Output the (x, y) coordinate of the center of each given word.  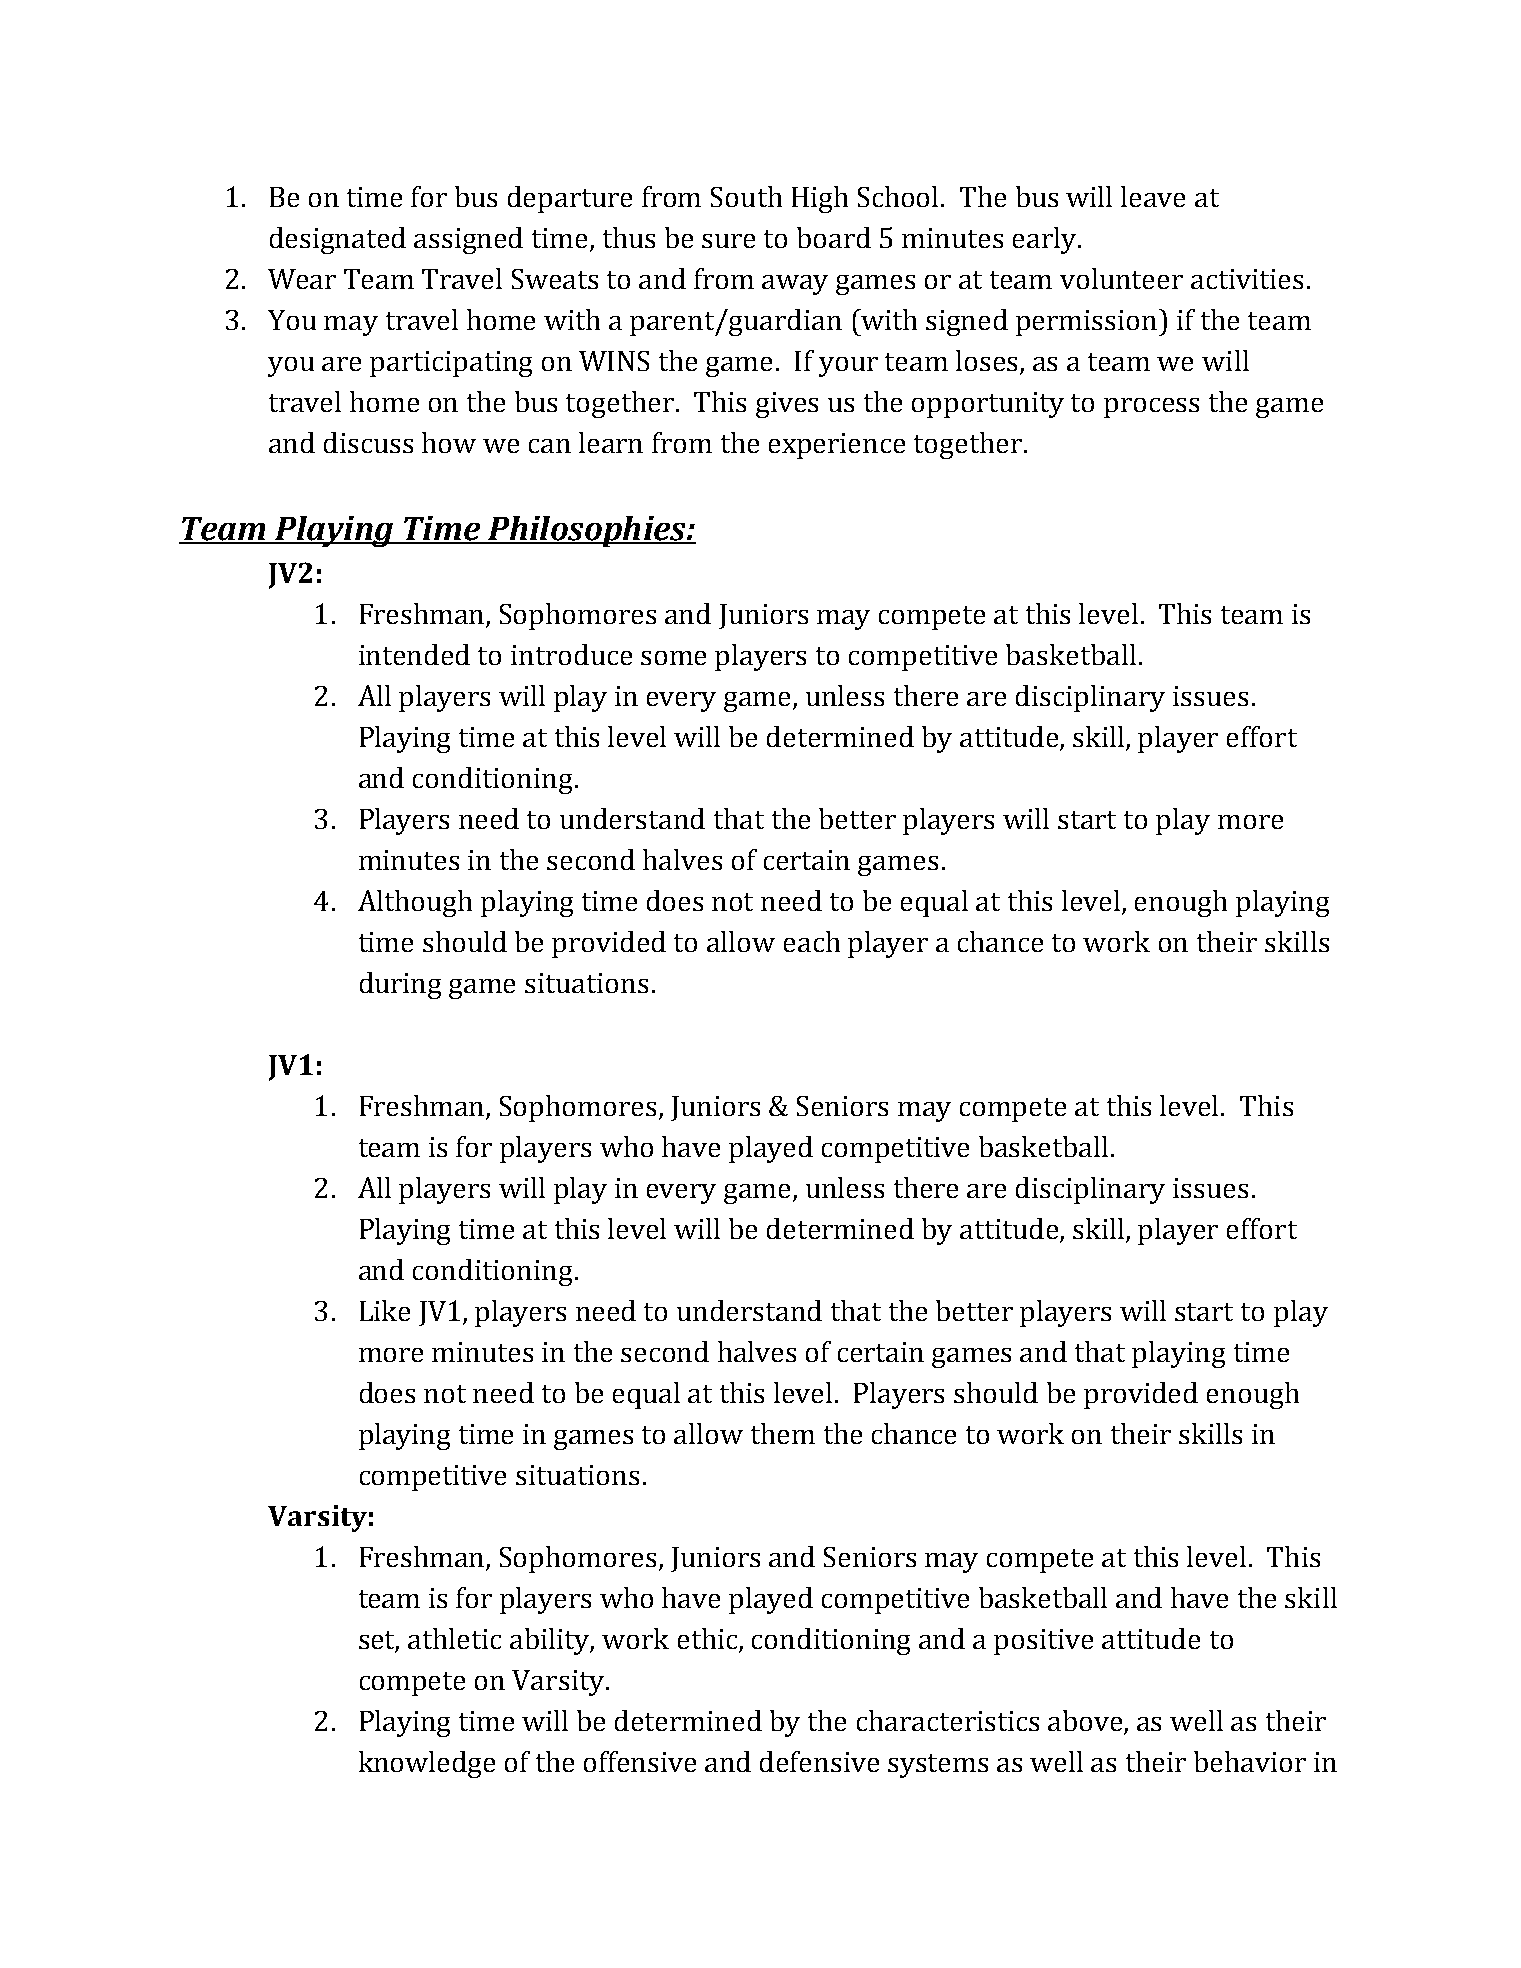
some (673, 658)
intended (414, 654)
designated (338, 240)
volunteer (1121, 278)
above (1086, 1722)
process (1151, 408)
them (783, 1433)
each (812, 941)
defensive (819, 1761)
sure (728, 241)
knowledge (427, 1764)
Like (385, 1310)
